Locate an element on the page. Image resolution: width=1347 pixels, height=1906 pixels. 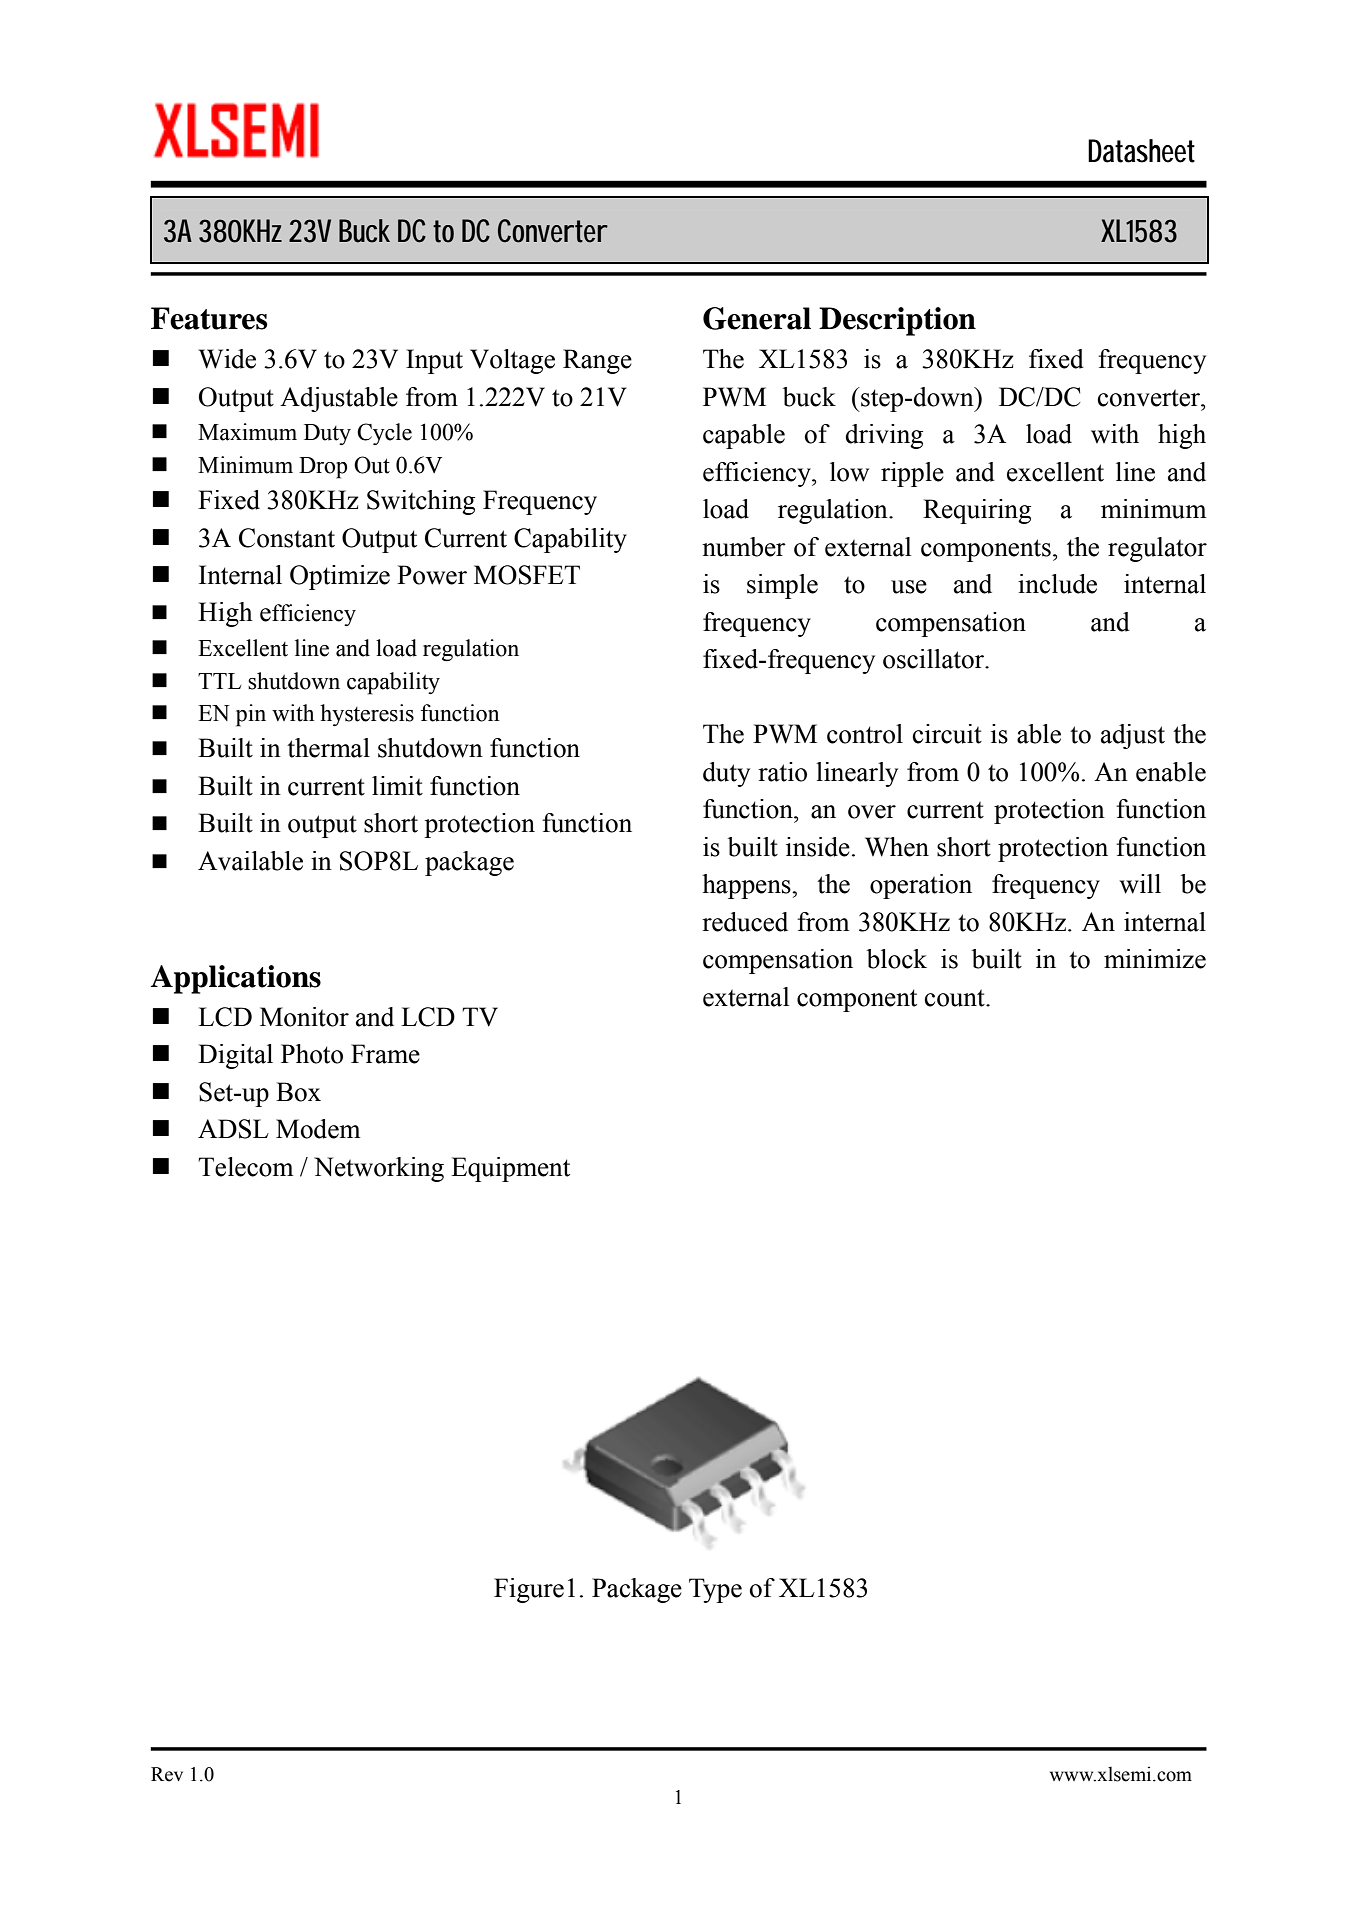
Description is located at coordinates (897, 321).
